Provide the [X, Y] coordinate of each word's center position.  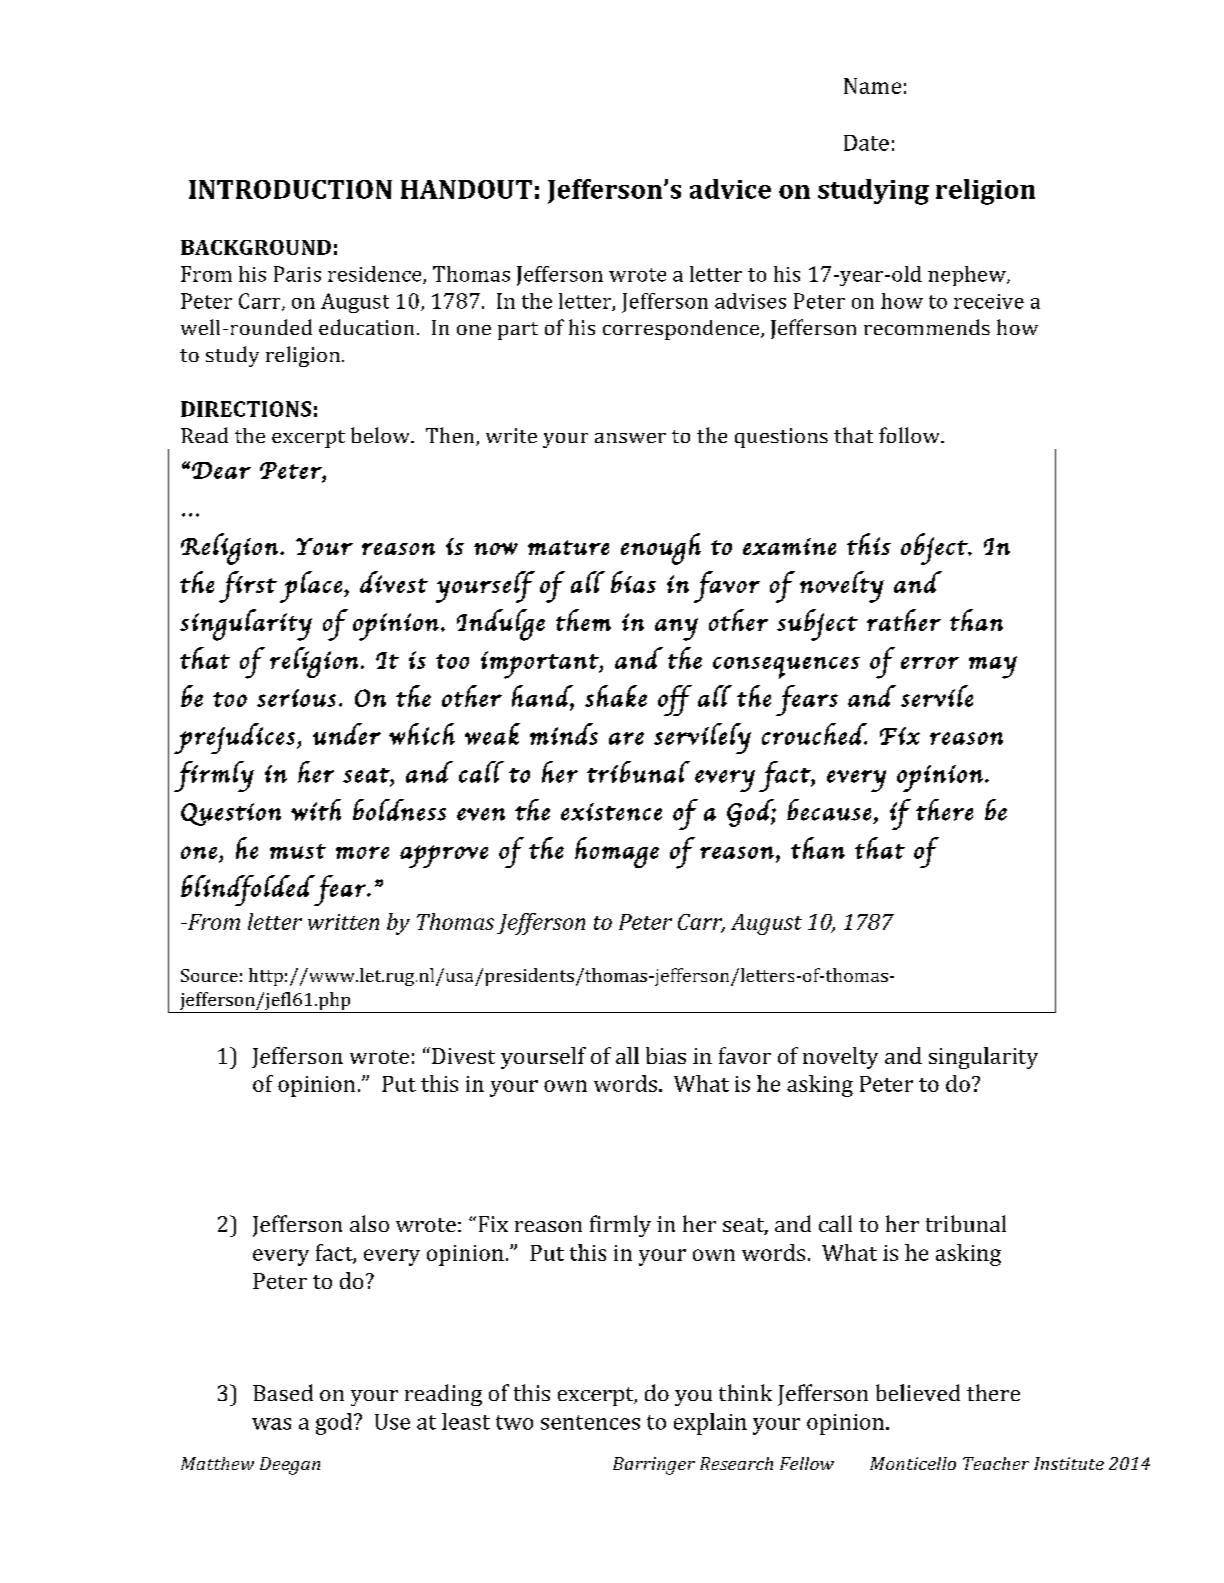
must [298, 851]
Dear [221, 470]
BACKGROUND [256, 247]
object [935, 549]
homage [617, 852]
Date [866, 143]
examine [789, 546]
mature [568, 547]
